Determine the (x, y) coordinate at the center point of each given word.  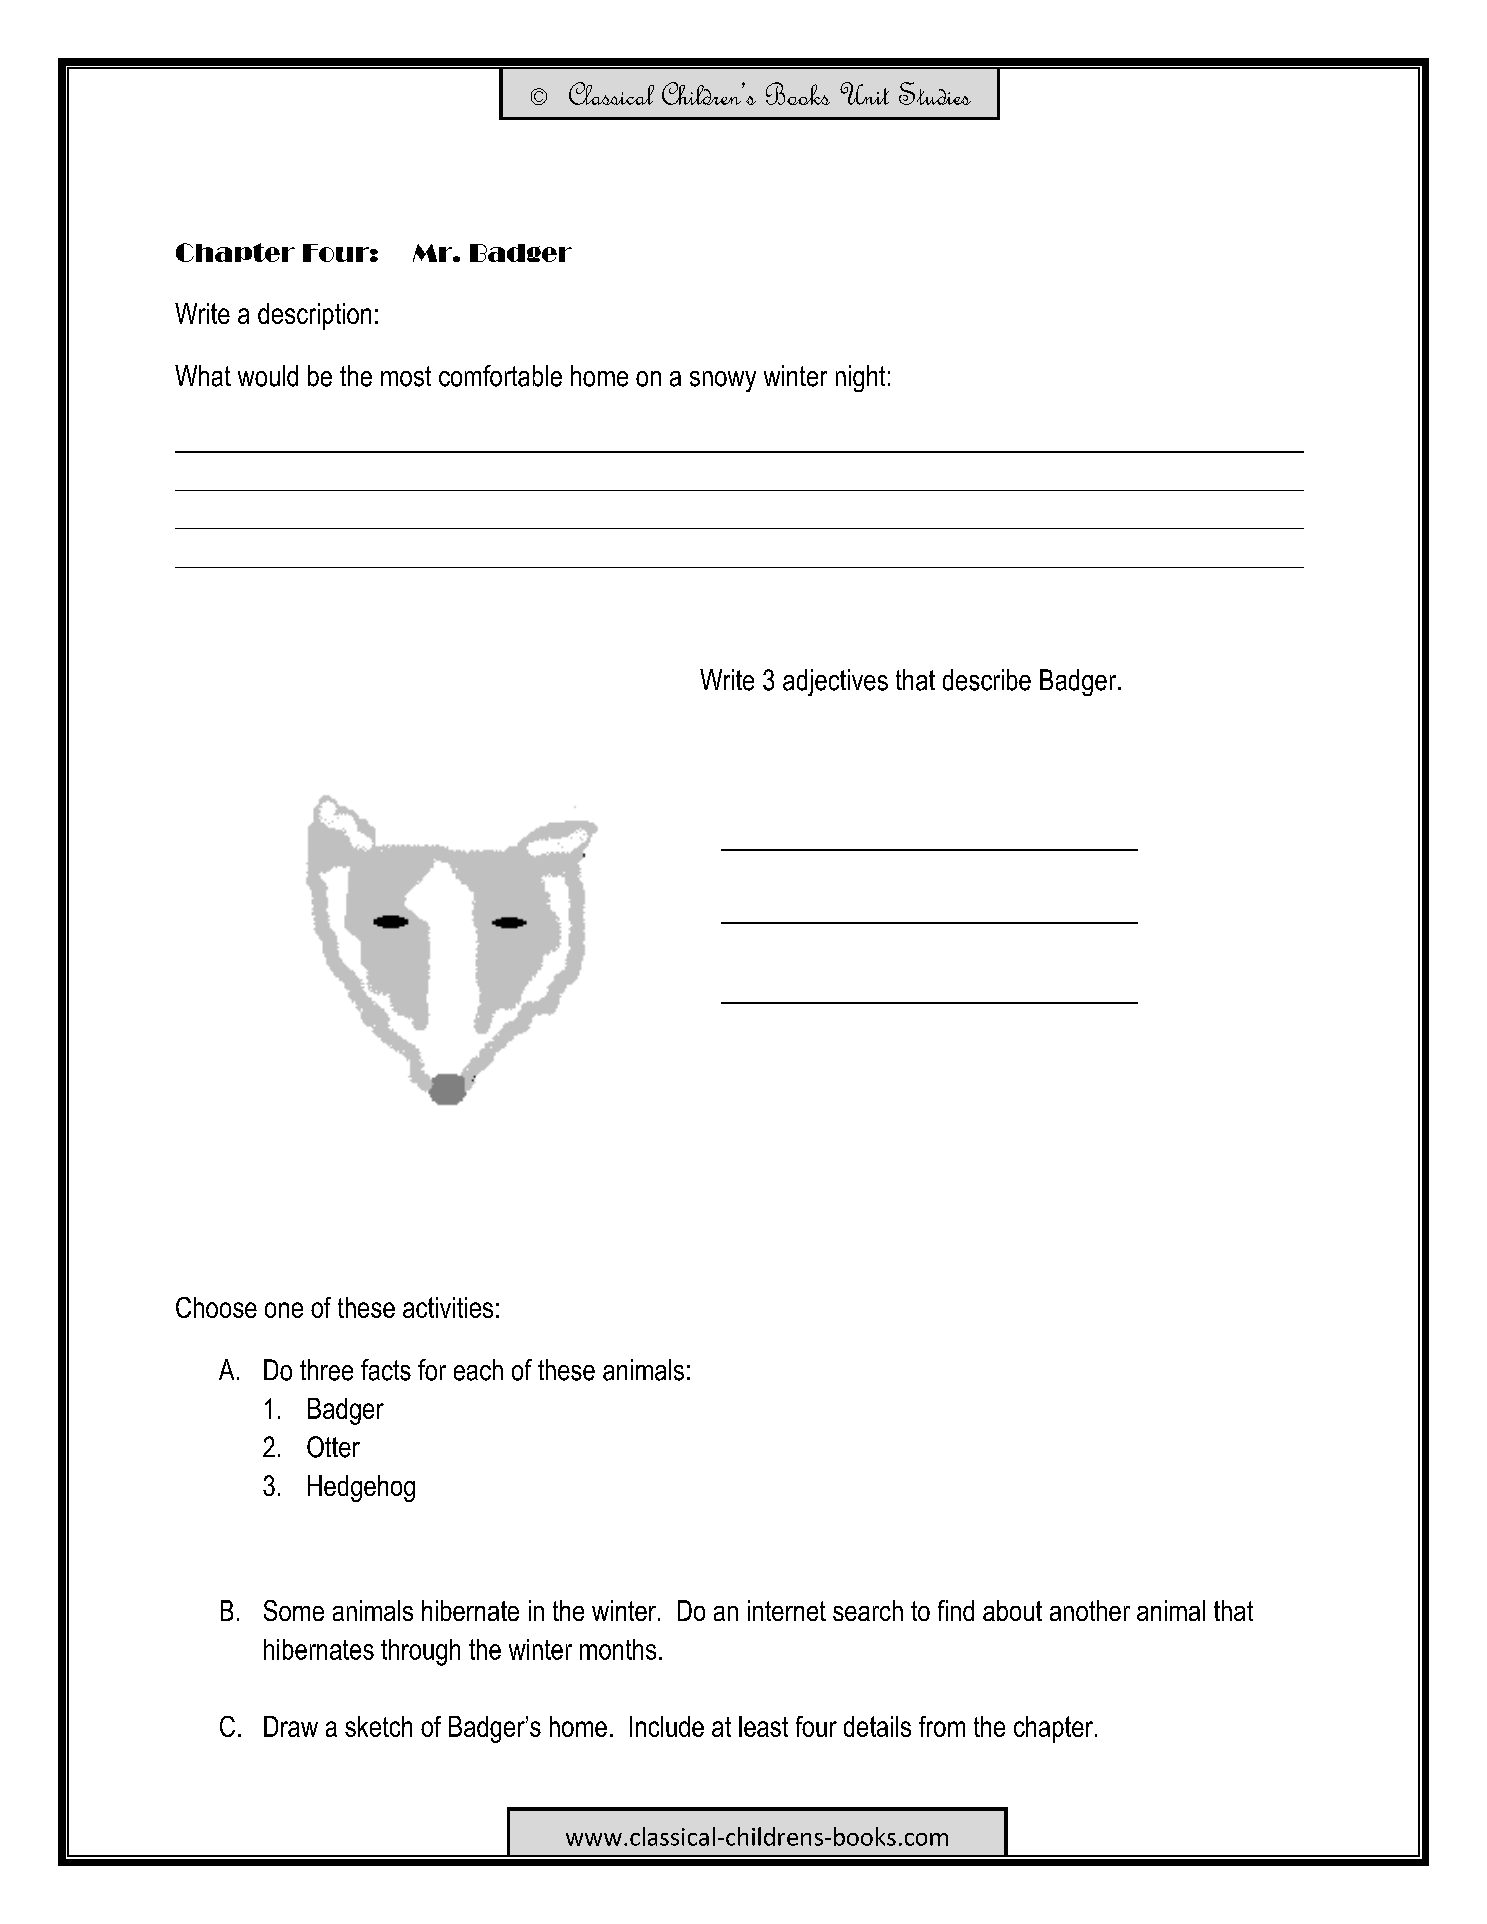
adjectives (835, 682)
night (860, 378)
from (942, 1726)
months (618, 1649)
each (478, 1370)
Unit (864, 93)
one (284, 1310)
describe (987, 680)
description (314, 316)
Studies (935, 93)
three (326, 1370)
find (956, 1610)
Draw (291, 1726)
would (268, 376)
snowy (723, 381)
